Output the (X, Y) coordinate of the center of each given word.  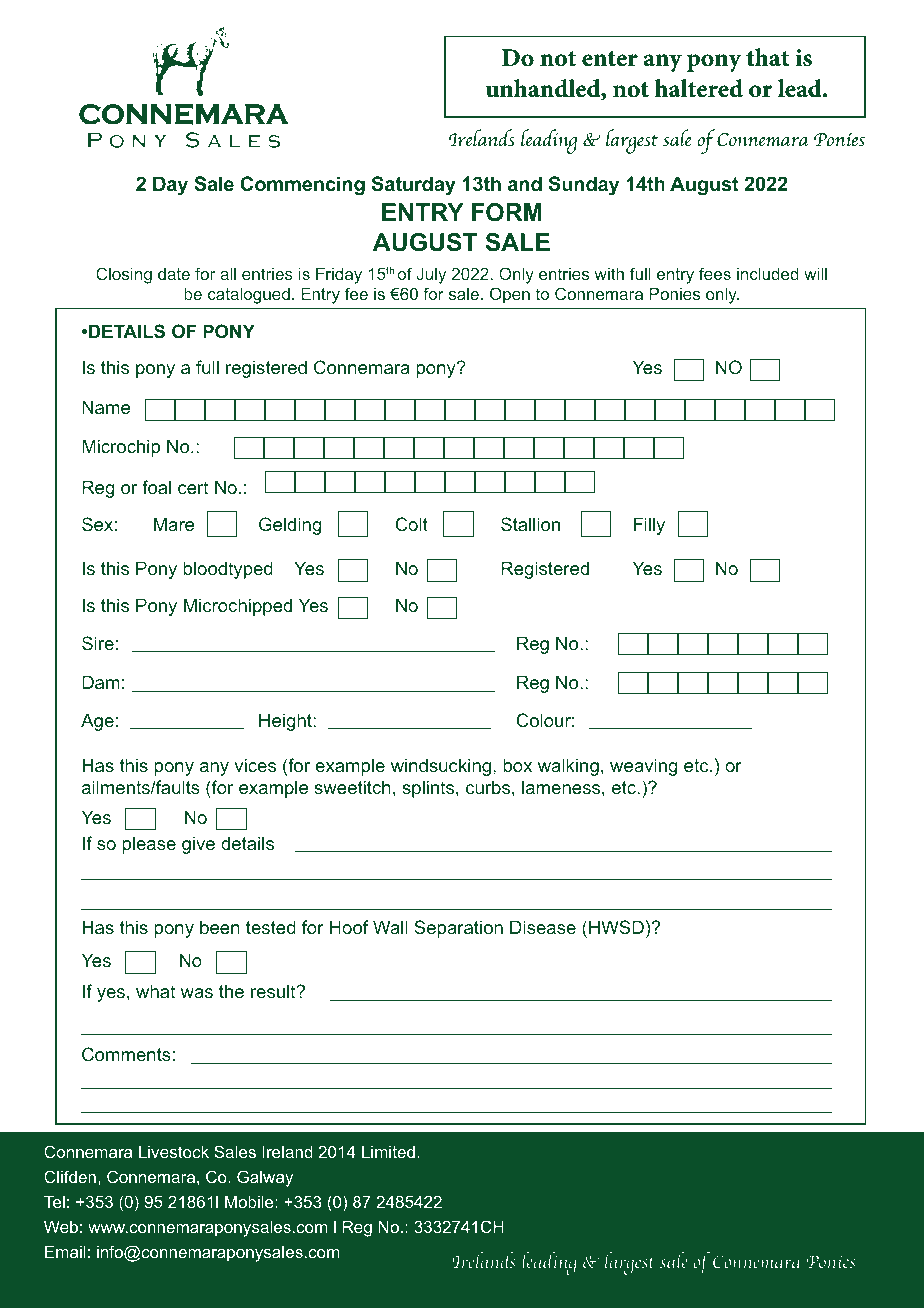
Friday (339, 275)
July (431, 275)
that (767, 57)
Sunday (584, 185)
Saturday (414, 185)
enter (610, 58)
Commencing (302, 186)
